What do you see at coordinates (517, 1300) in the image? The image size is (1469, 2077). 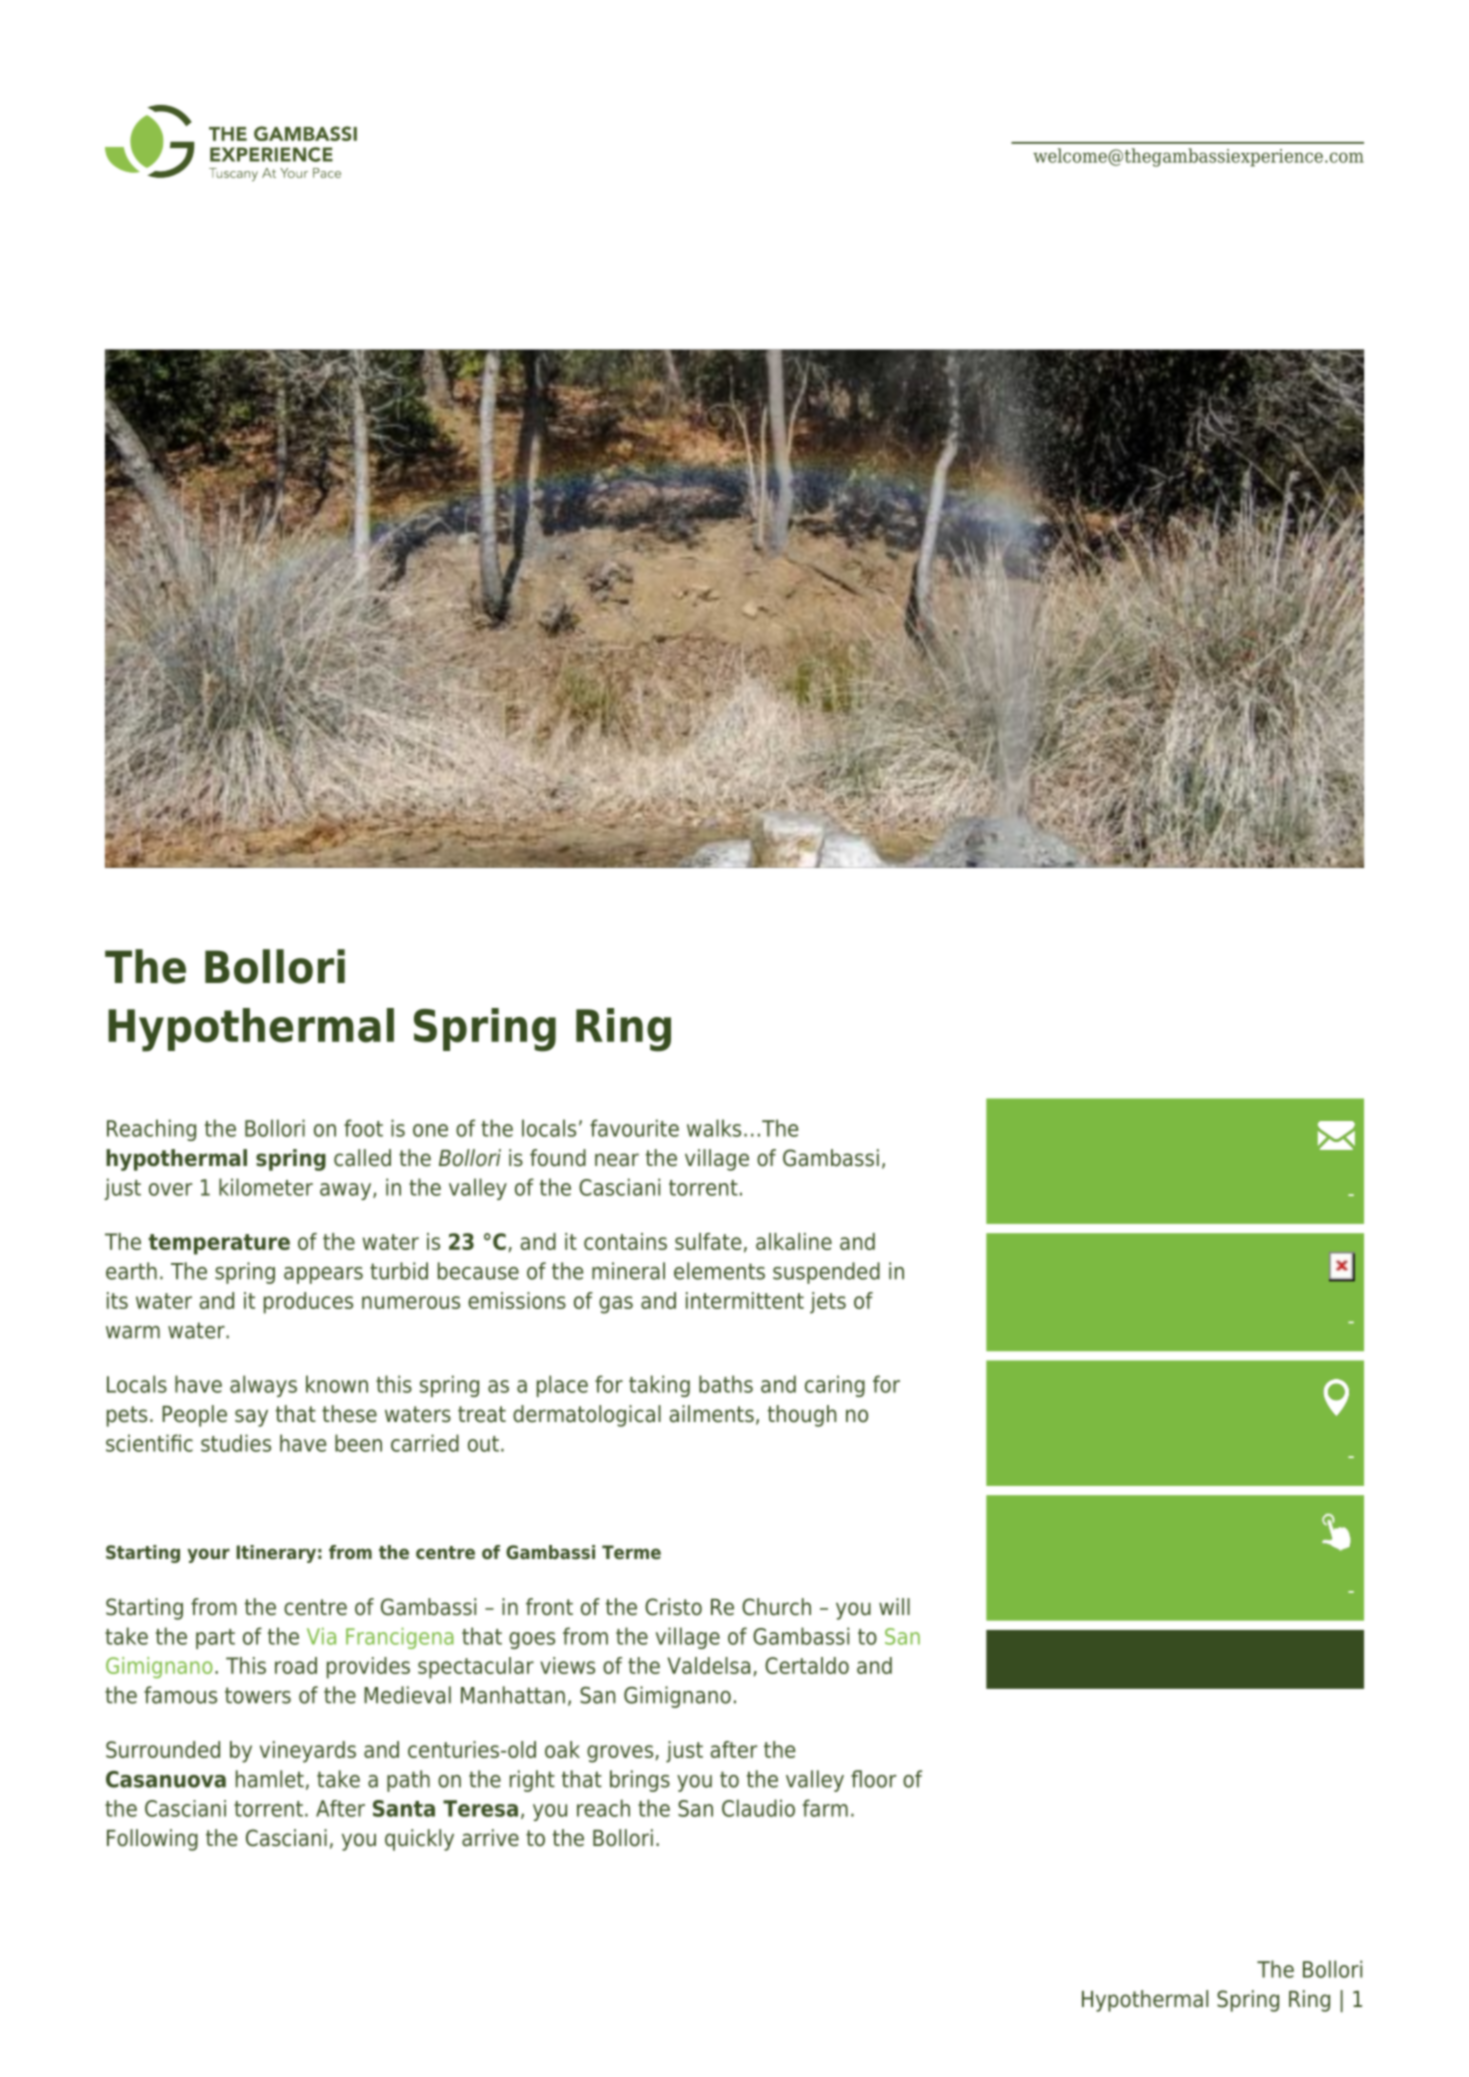 I see `emissions` at bounding box center [517, 1300].
